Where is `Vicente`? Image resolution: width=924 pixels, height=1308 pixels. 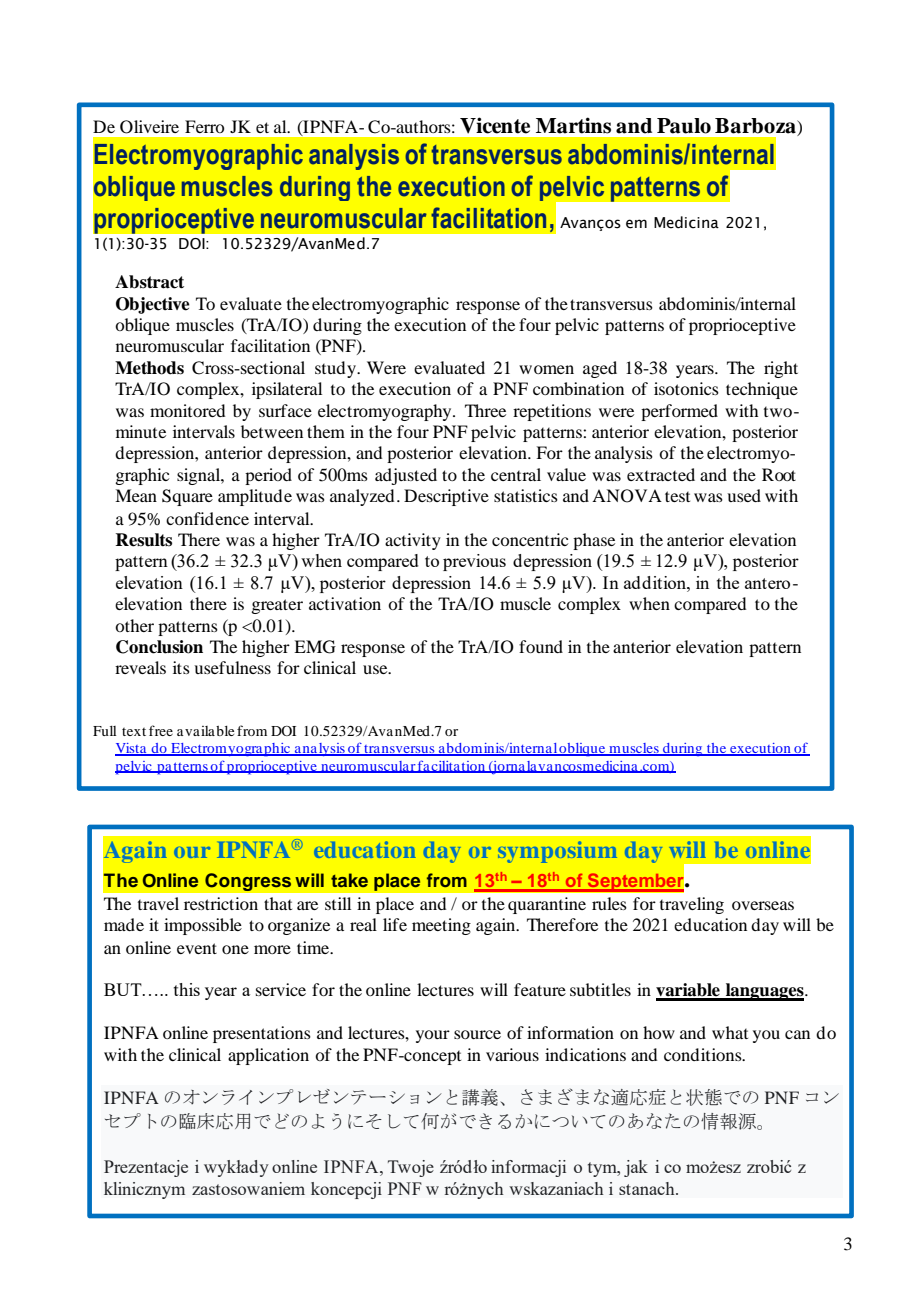 Vicente is located at coordinates (495, 125).
